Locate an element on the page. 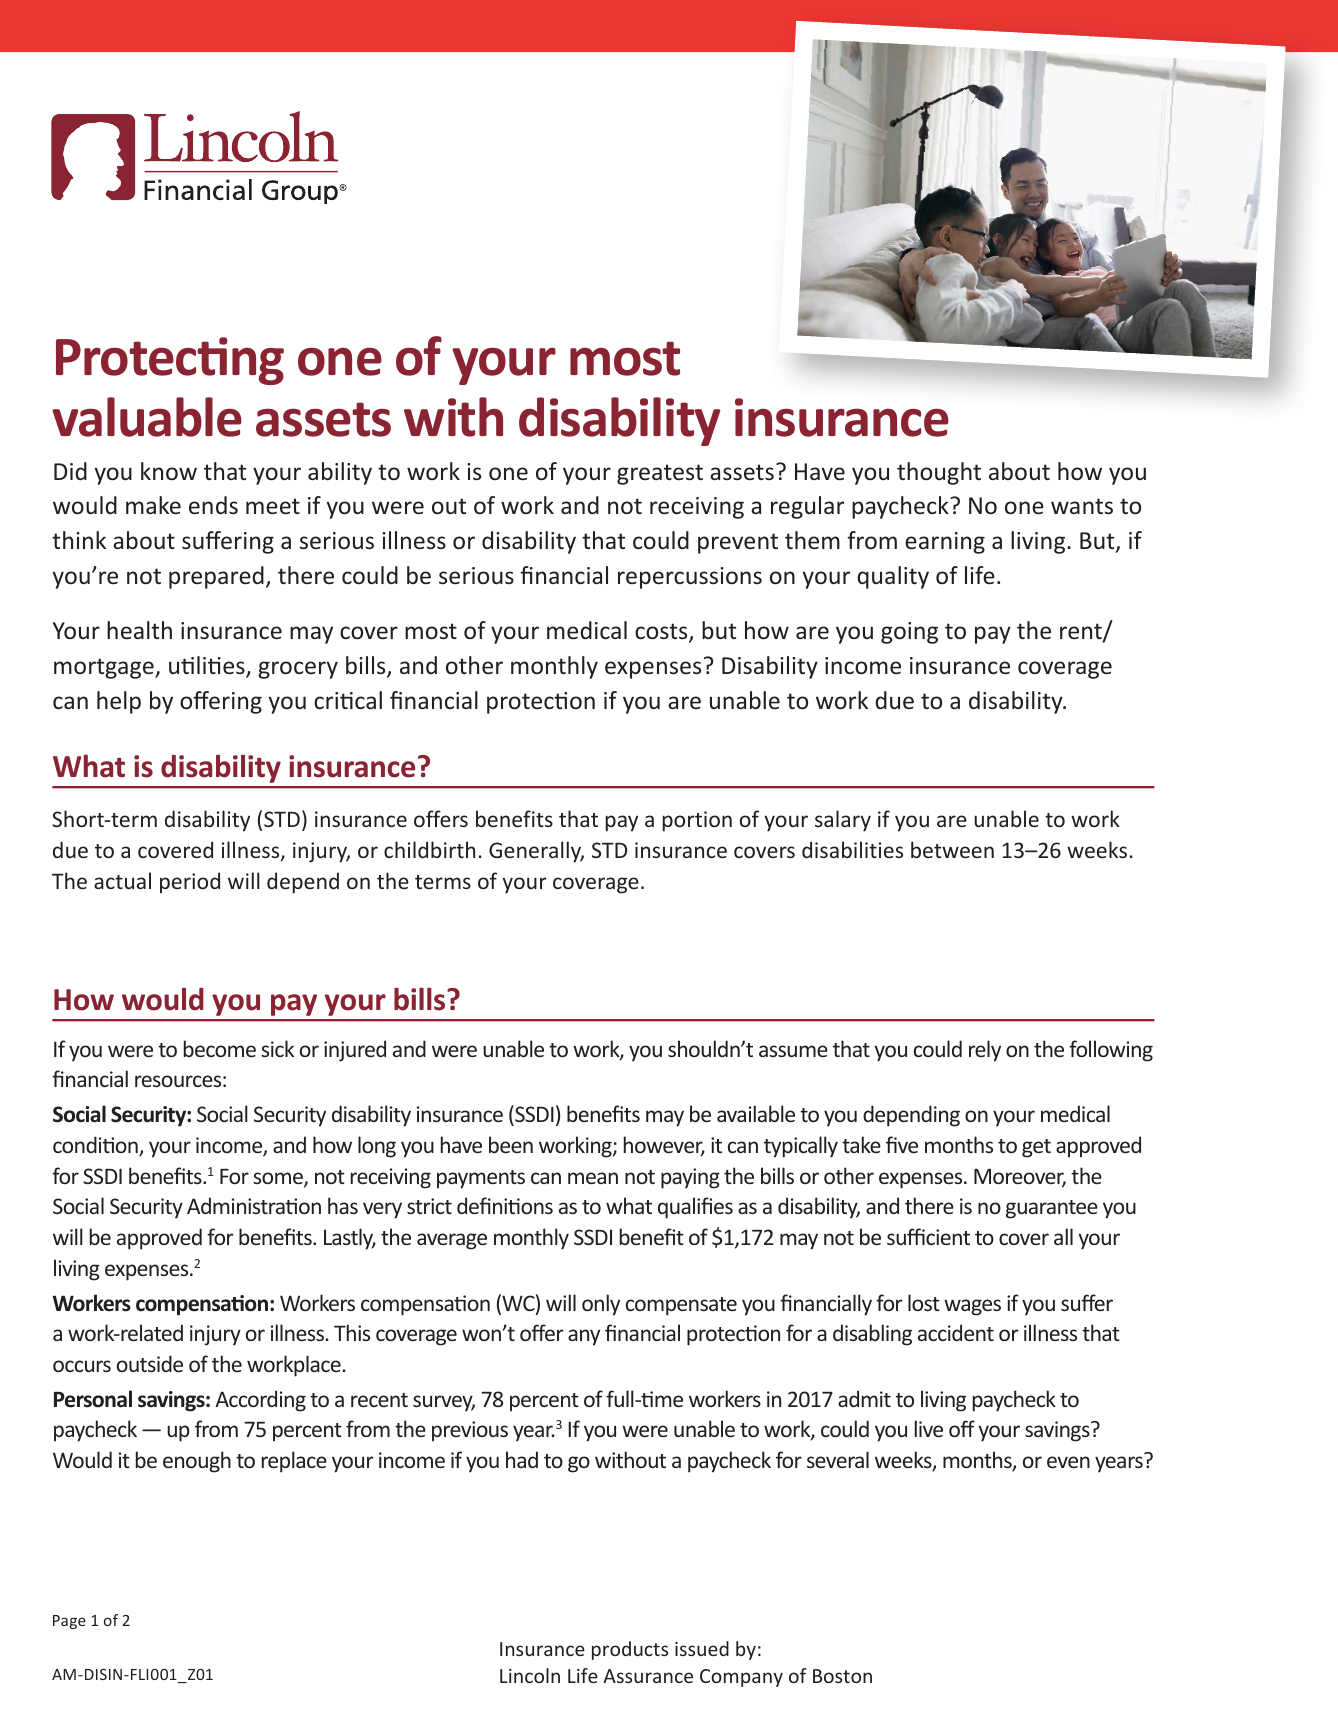 This image has width=1338, height=1732. greatest is located at coordinates (660, 474).
